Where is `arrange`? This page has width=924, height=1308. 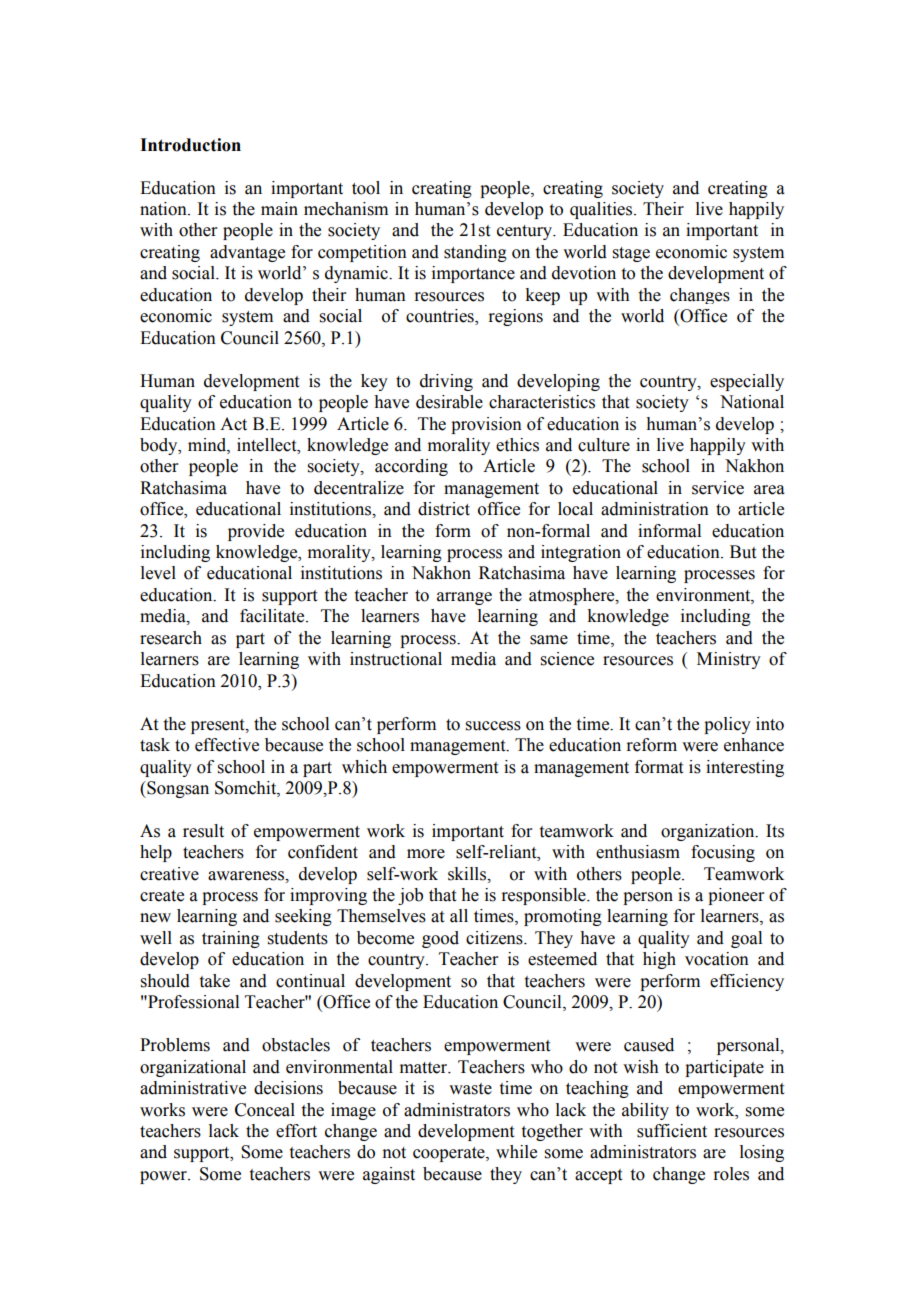 arrange is located at coordinates (464, 598).
